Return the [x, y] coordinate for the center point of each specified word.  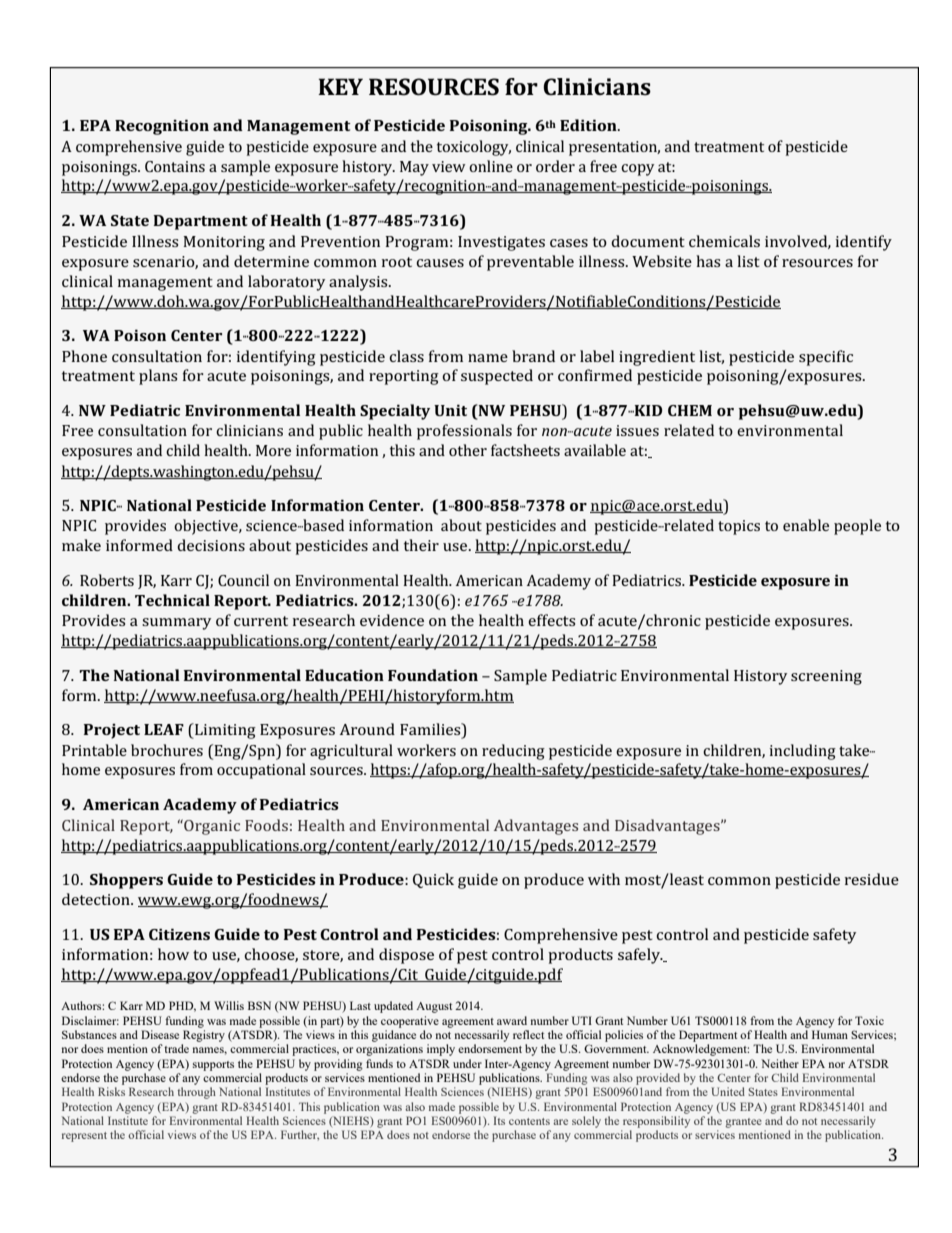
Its [499, 1120]
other [468, 450]
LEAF [164, 729]
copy [637, 170]
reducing [513, 752]
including [802, 752]
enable [806, 525]
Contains [175, 166]
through [196, 1093]
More [273, 450]
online [491, 166]
